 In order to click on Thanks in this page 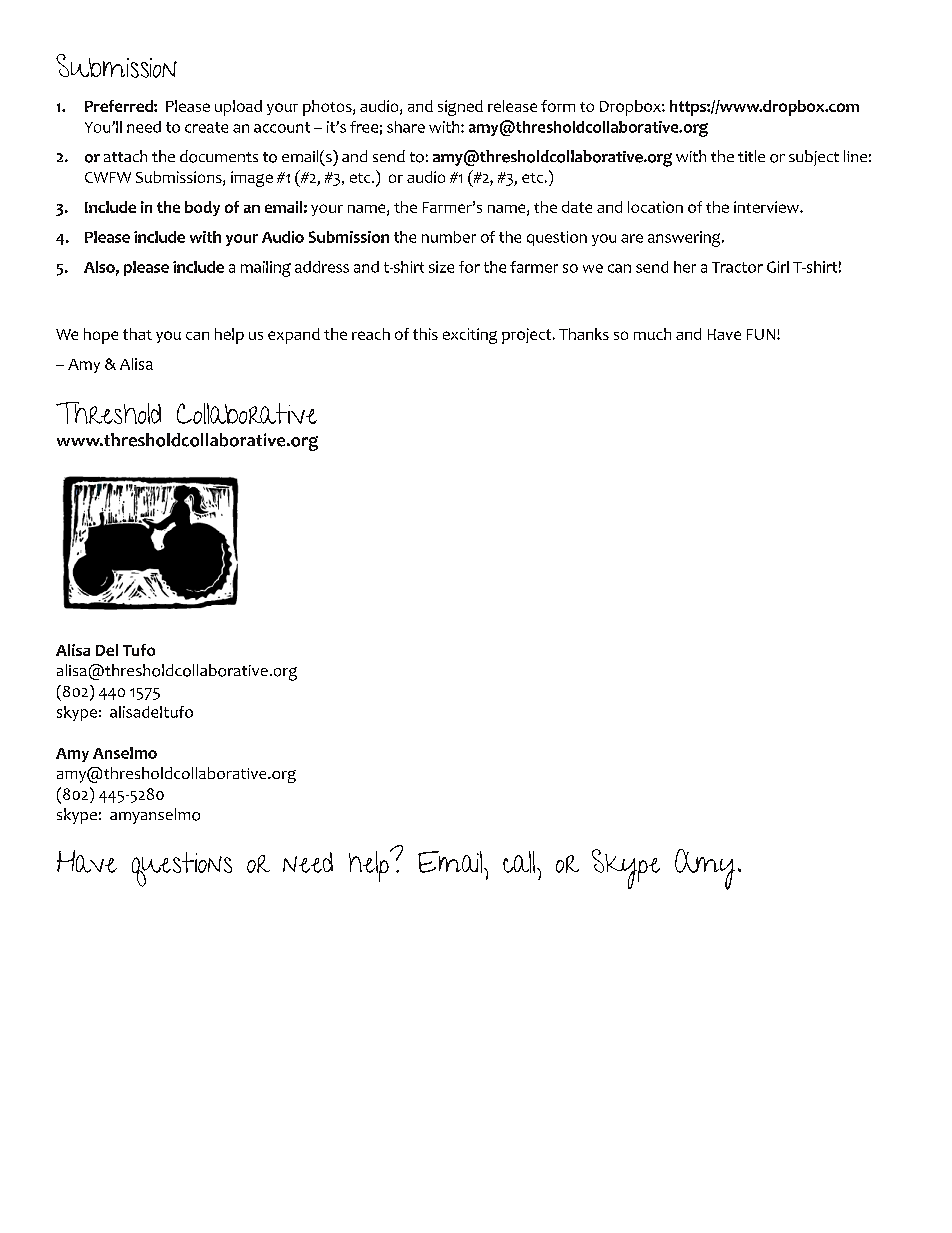, I will do `click(584, 334)`.
